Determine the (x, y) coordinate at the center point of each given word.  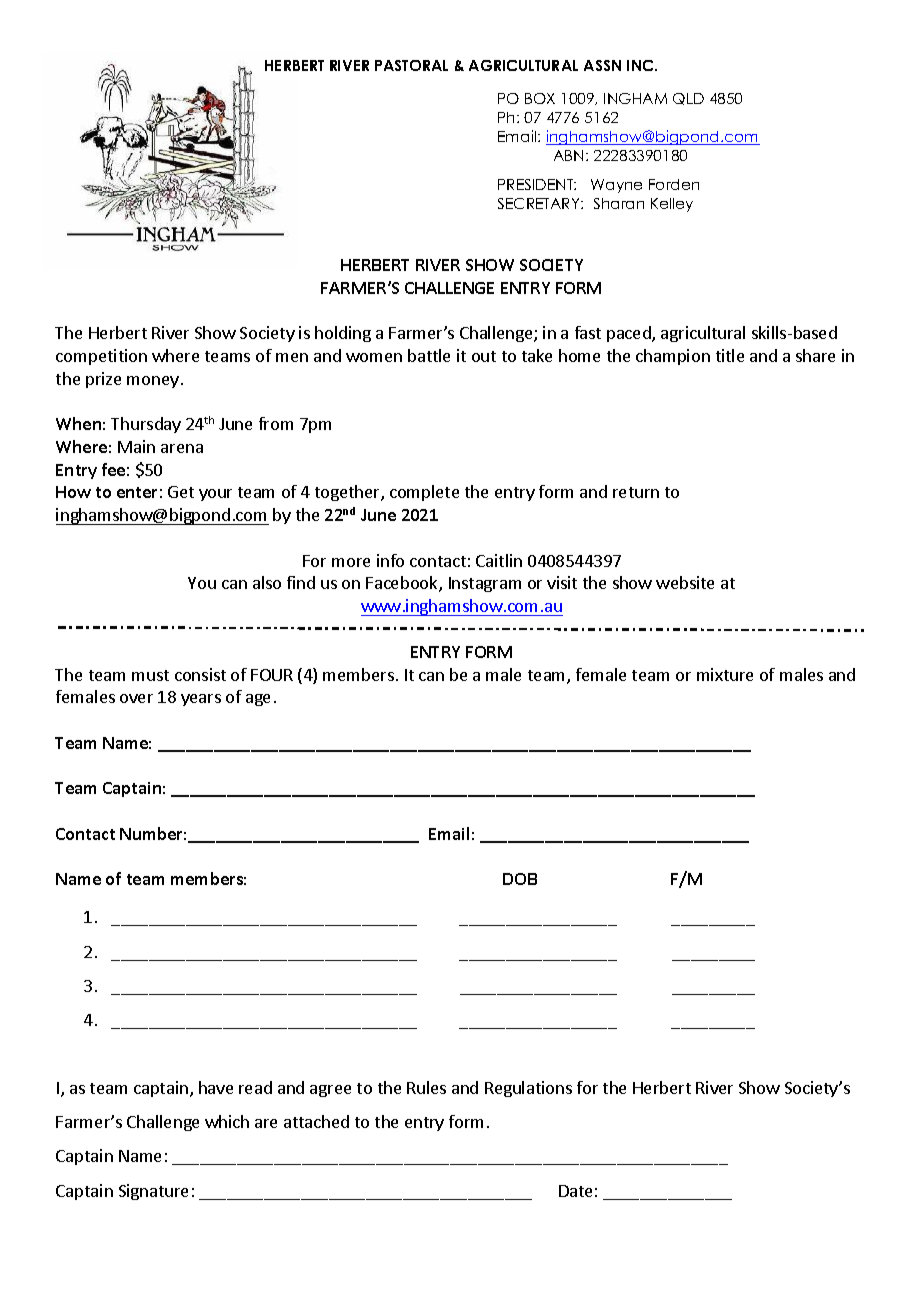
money (153, 382)
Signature (153, 1192)
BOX (540, 98)
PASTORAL (411, 65)
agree (330, 1091)
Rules (426, 1087)
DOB (520, 879)
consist (200, 674)
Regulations (528, 1089)
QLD (688, 99)
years (201, 700)
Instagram (485, 584)
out (484, 356)
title (730, 355)
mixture (725, 674)
